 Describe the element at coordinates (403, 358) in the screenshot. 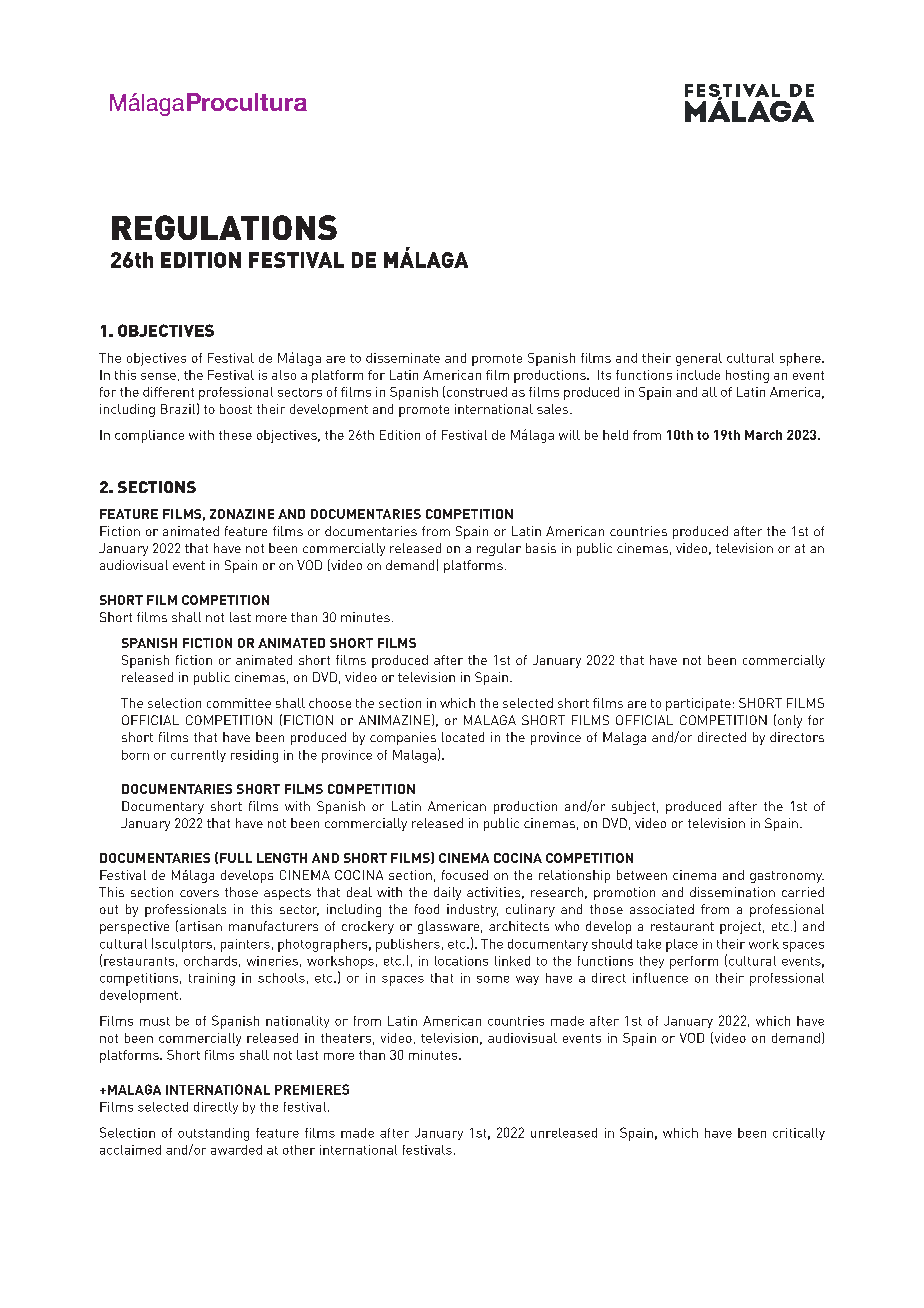

I see `disseminate` at that location.
